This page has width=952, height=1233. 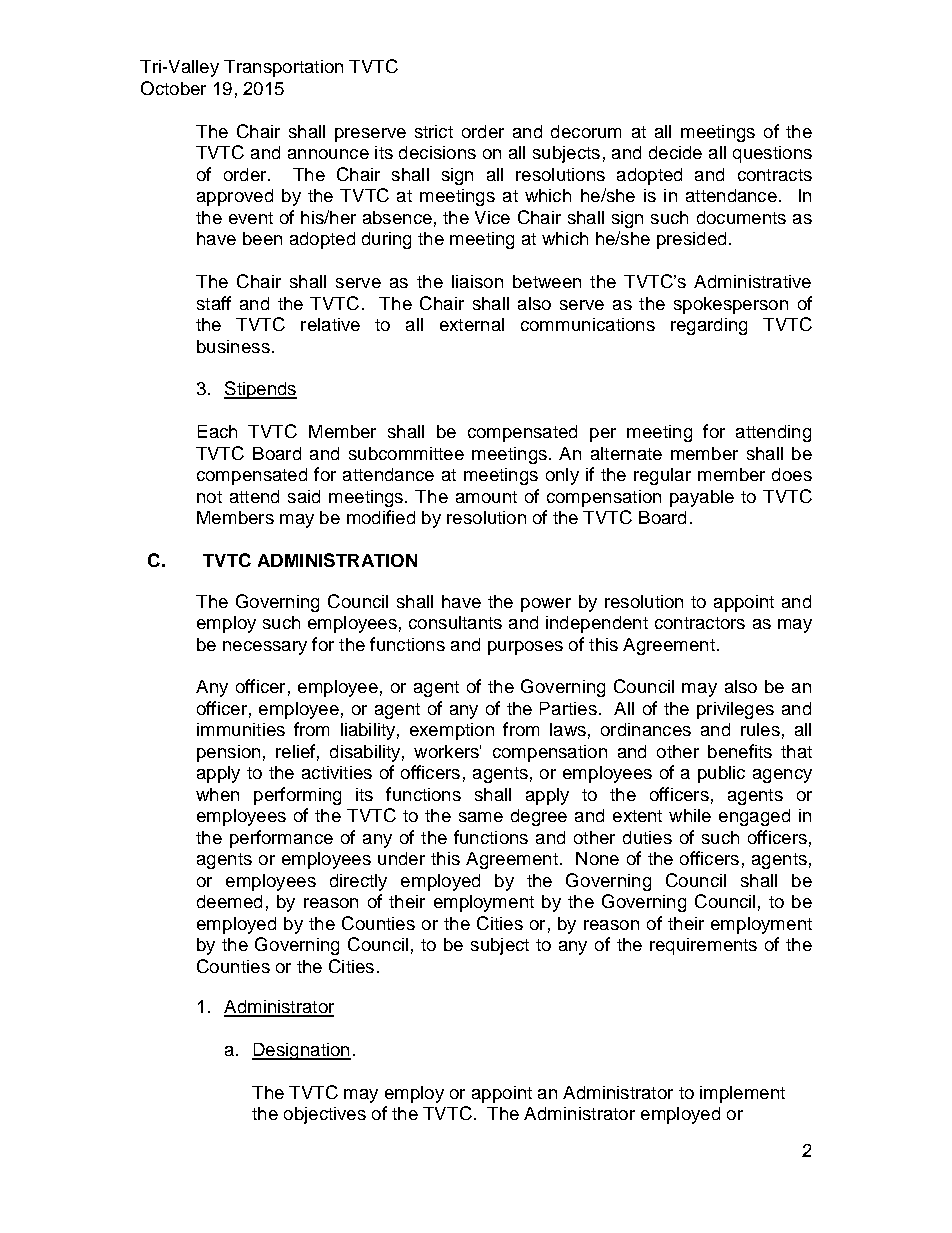 What do you see at coordinates (283, 68) in the page?
I see `Transportation` at bounding box center [283, 68].
